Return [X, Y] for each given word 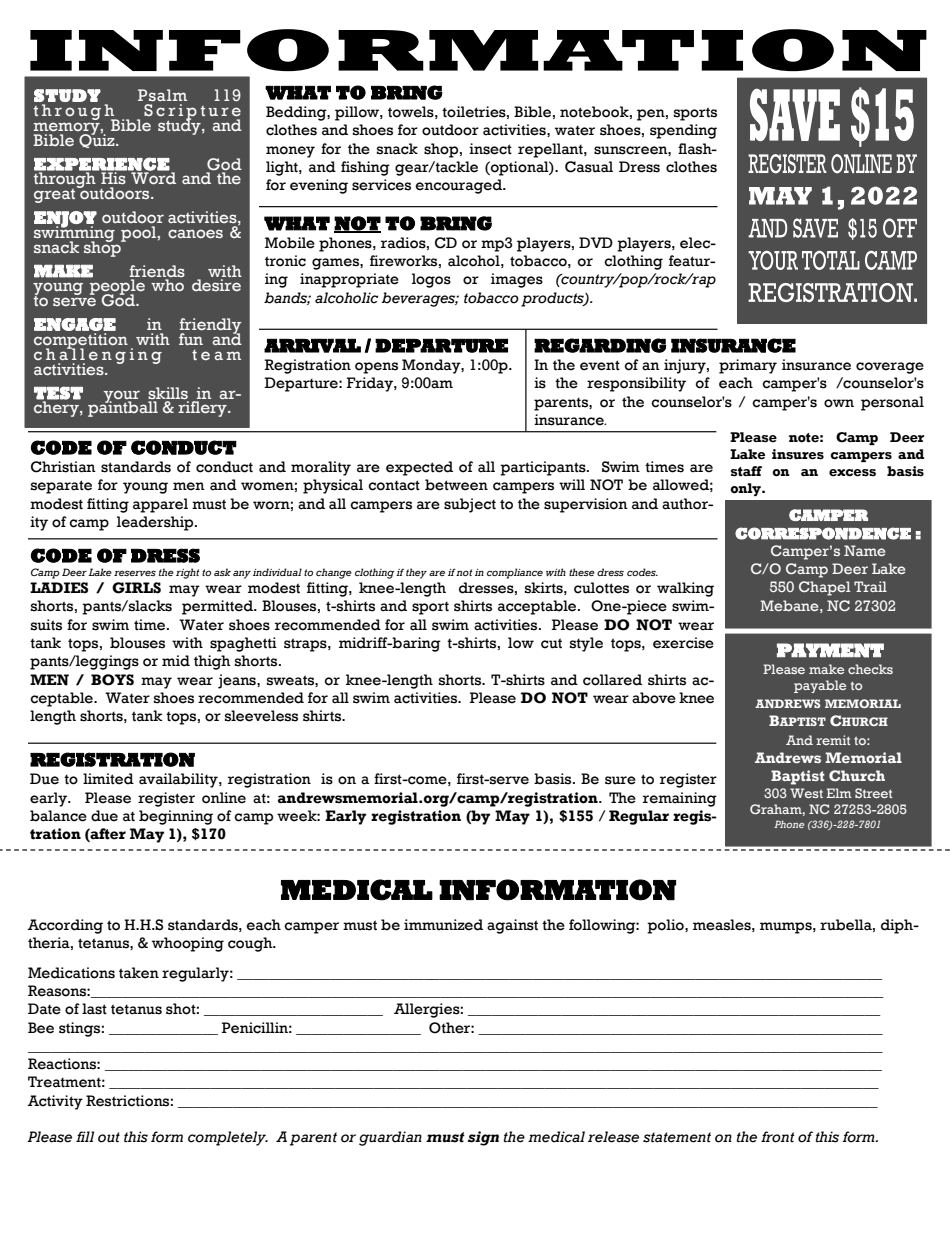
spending [683, 131]
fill [85, 1136]
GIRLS [136, 588]
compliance [515, 573]
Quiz [98, 140]
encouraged [459, 186]
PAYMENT [830, 650]
